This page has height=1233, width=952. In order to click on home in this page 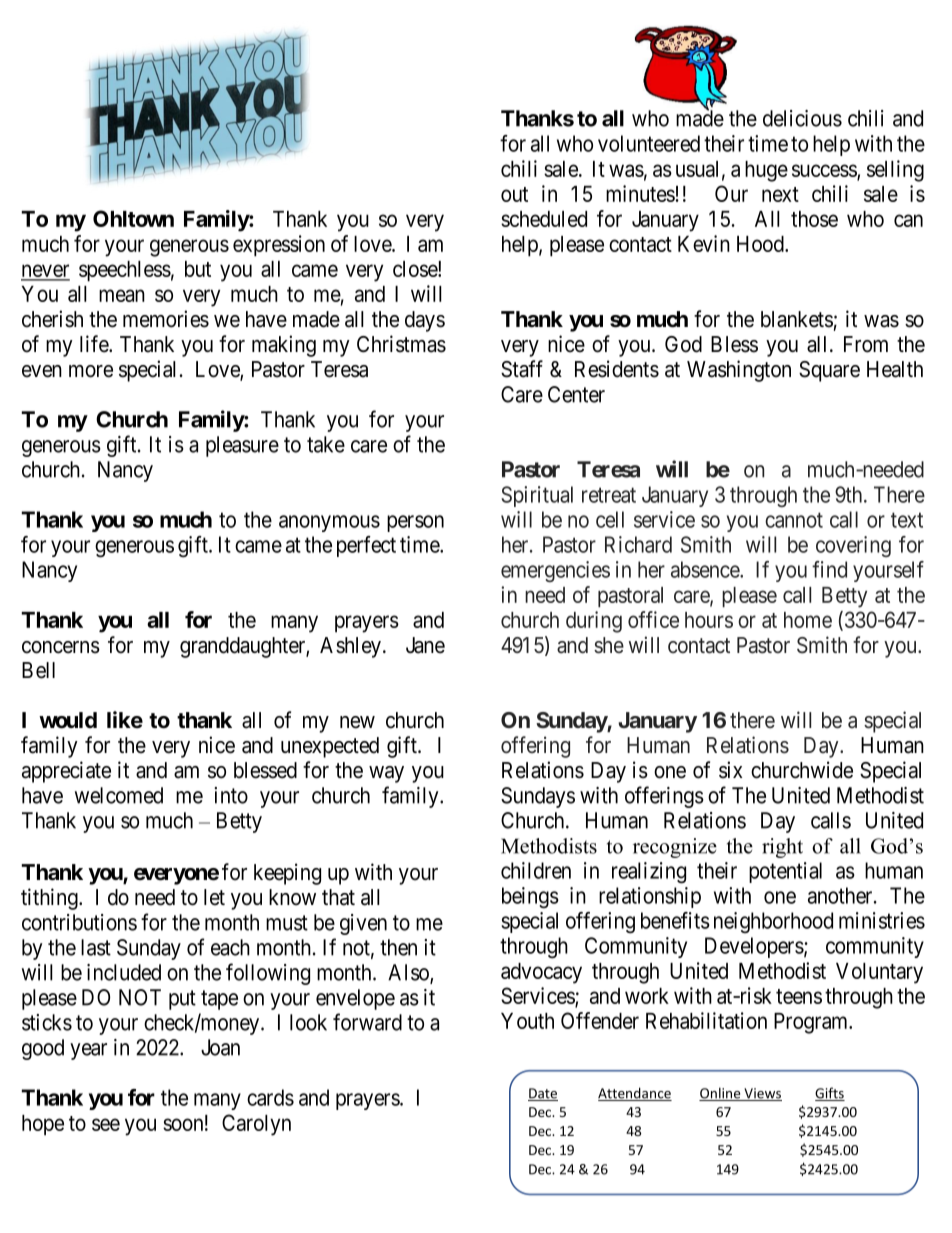, I will do `click(808, 620)`.
